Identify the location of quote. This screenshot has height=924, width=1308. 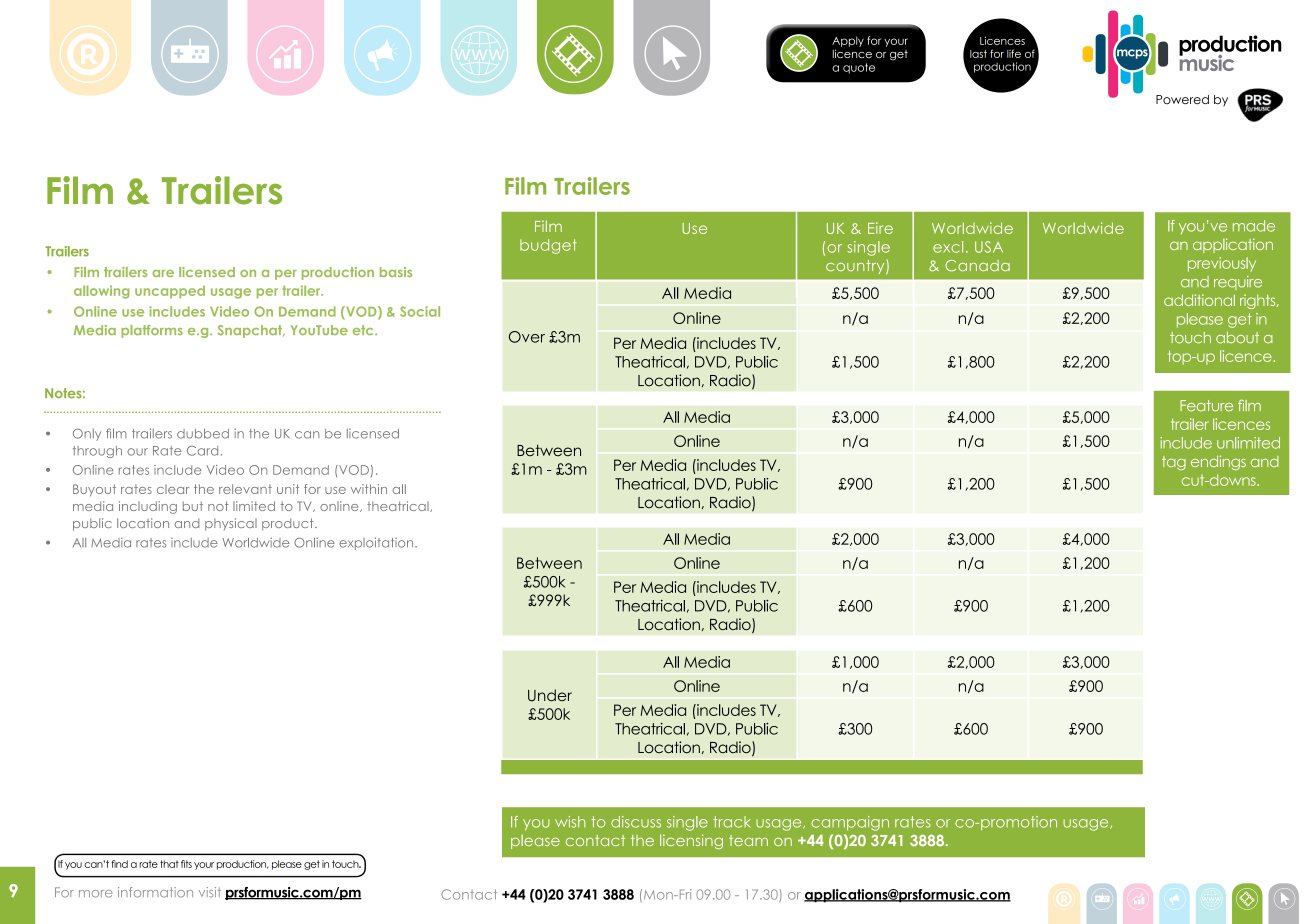
(859, 68).
